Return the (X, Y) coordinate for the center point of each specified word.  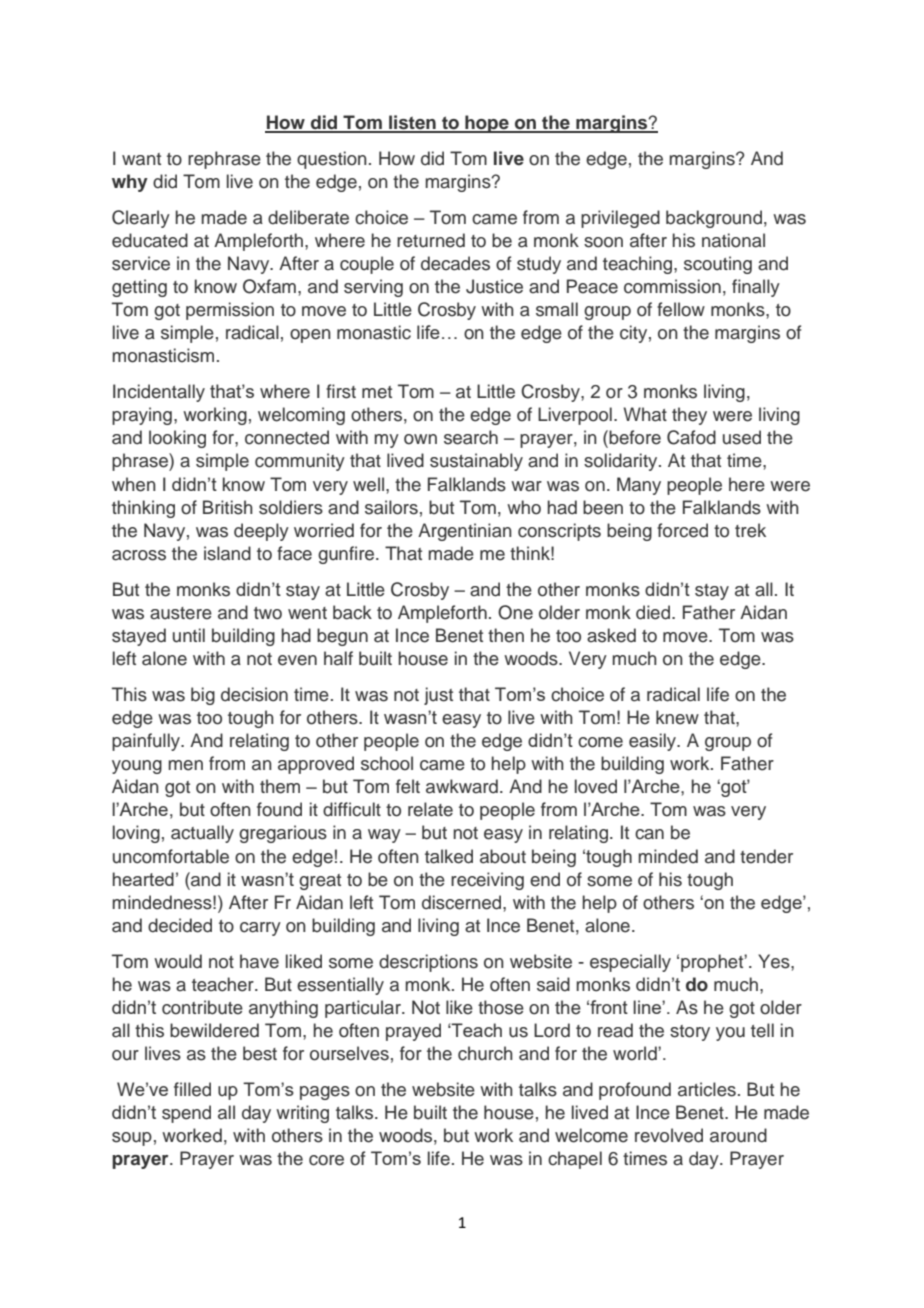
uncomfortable (171, 856)
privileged (620, 219)
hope (487, 124)
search (471, 437)
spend (186, 1114)
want (141, 159)
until (189, 635)
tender (766, 856)
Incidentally (159, 393)
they (689, 416)
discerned (463, 902)
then (506, 635)
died (653, 612)
